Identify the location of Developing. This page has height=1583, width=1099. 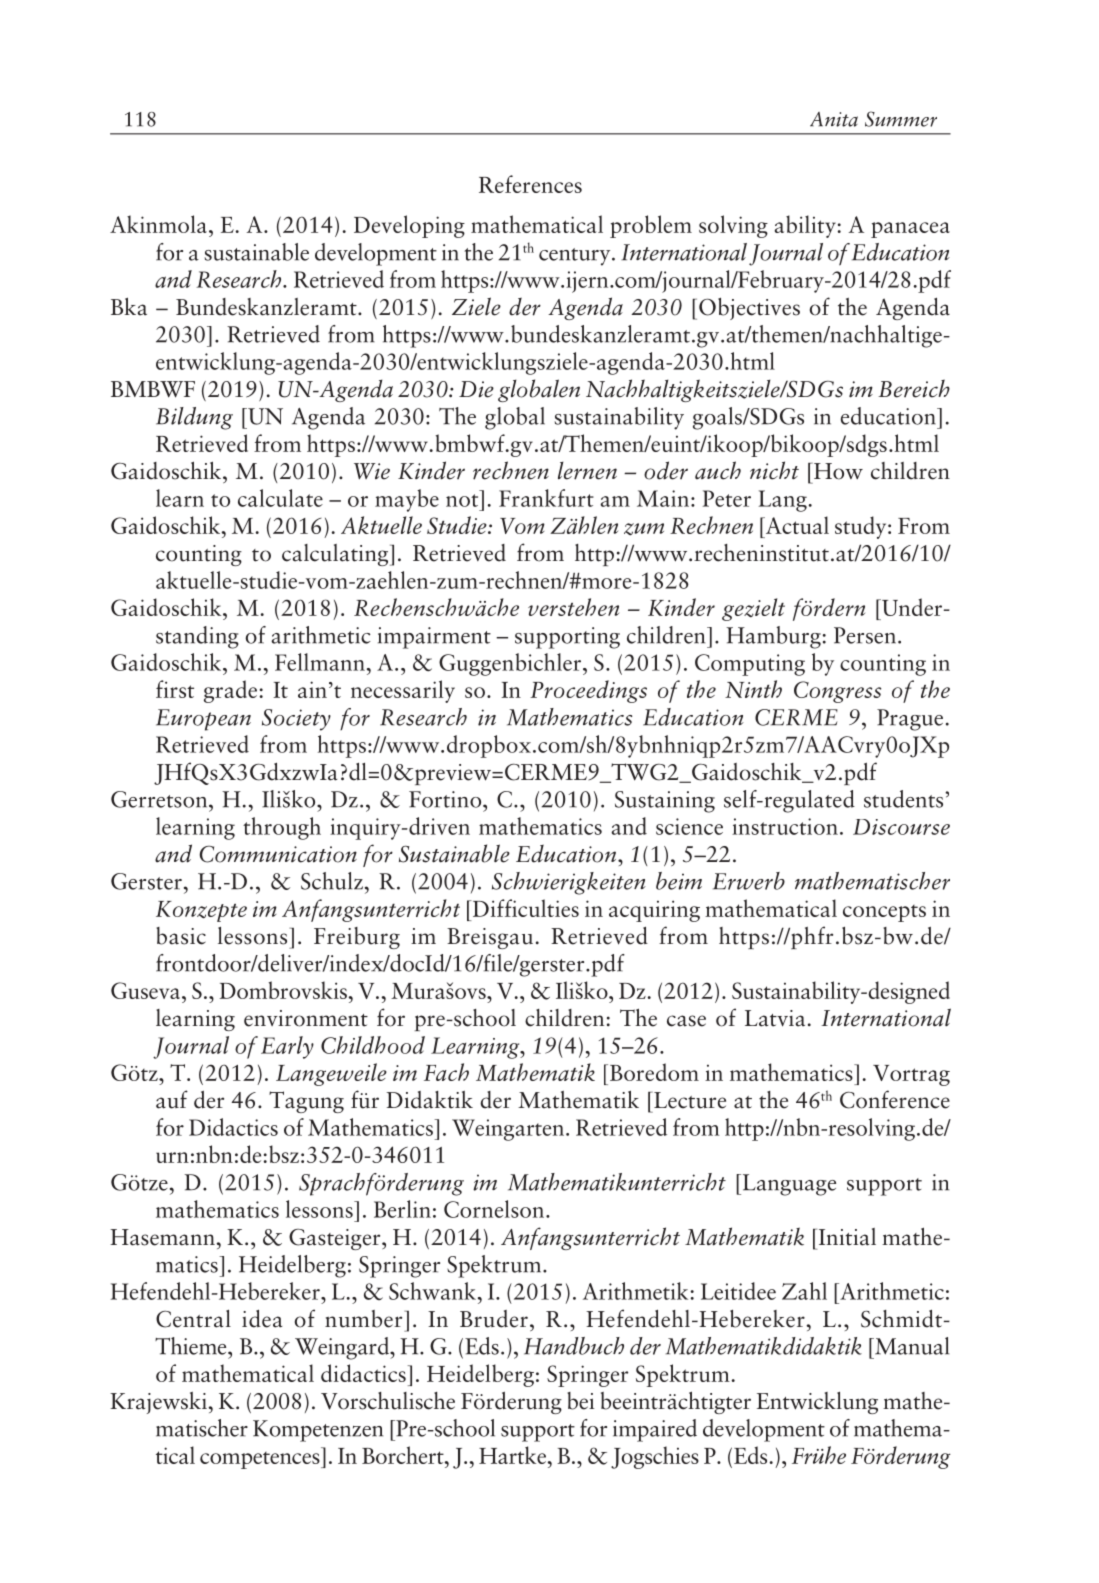
(409, 226).
